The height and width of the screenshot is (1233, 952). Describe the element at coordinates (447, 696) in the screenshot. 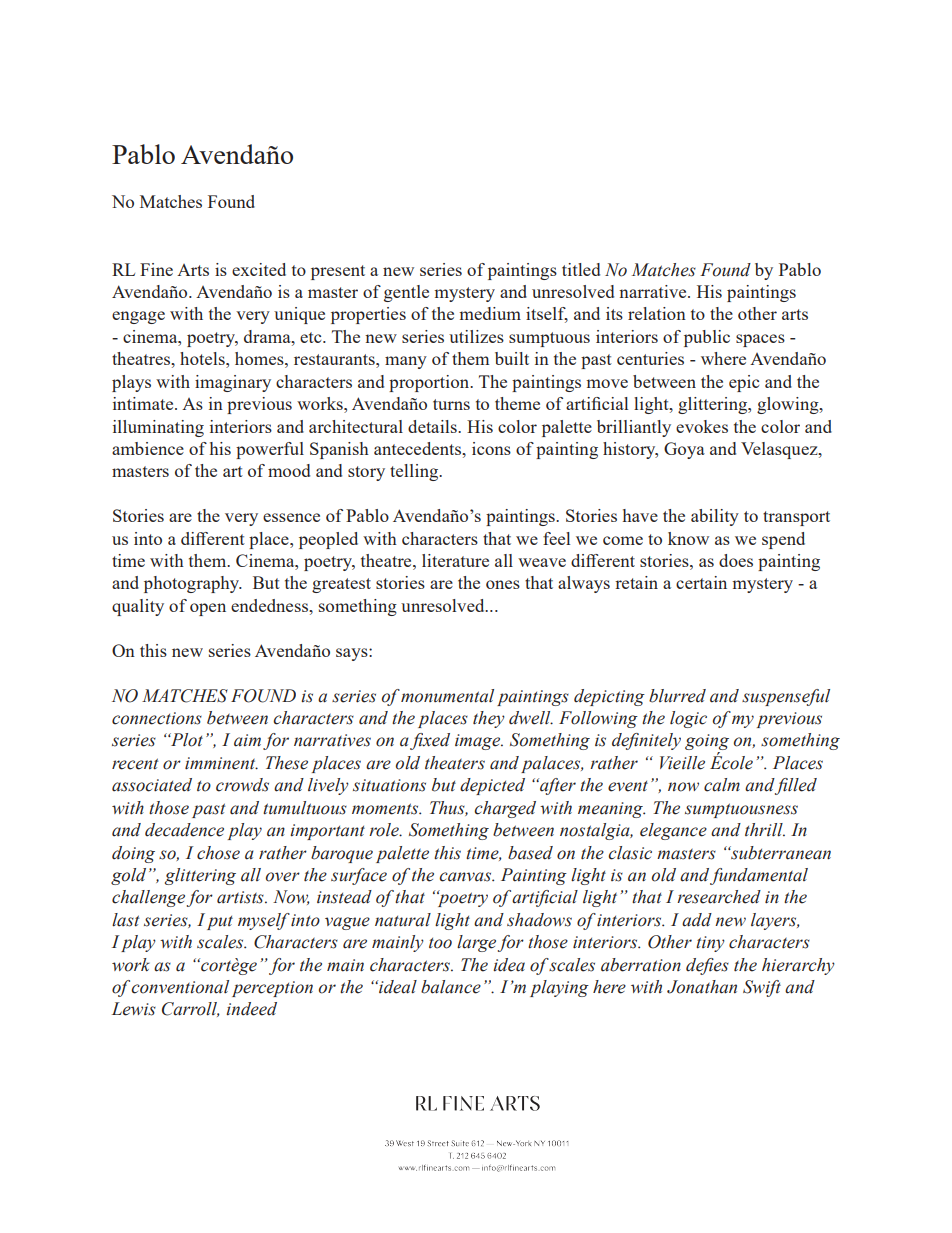

I see `monumental` at that location.
